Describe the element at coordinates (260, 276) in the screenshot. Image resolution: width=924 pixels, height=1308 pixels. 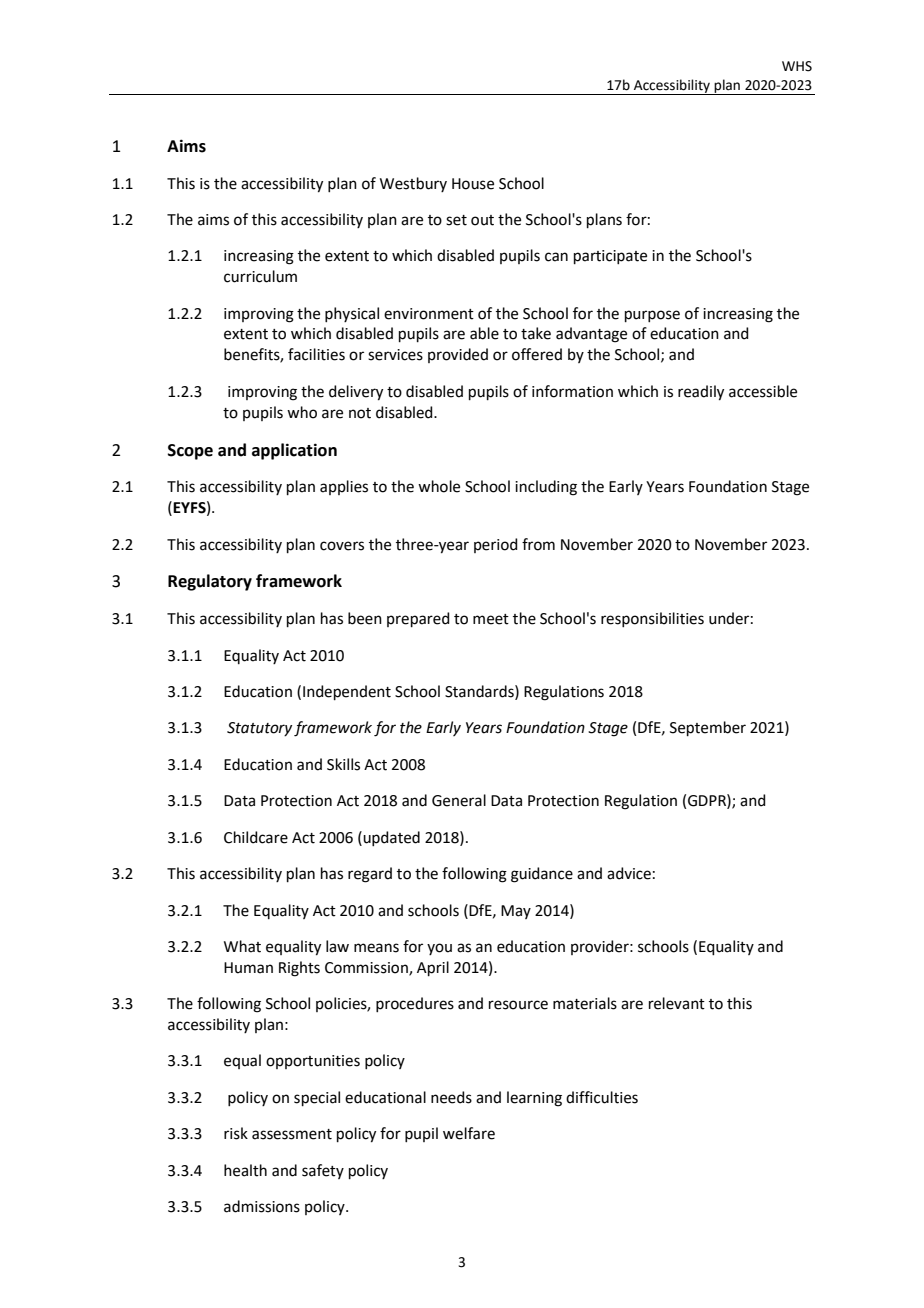
I see `curriculum` at that location.
